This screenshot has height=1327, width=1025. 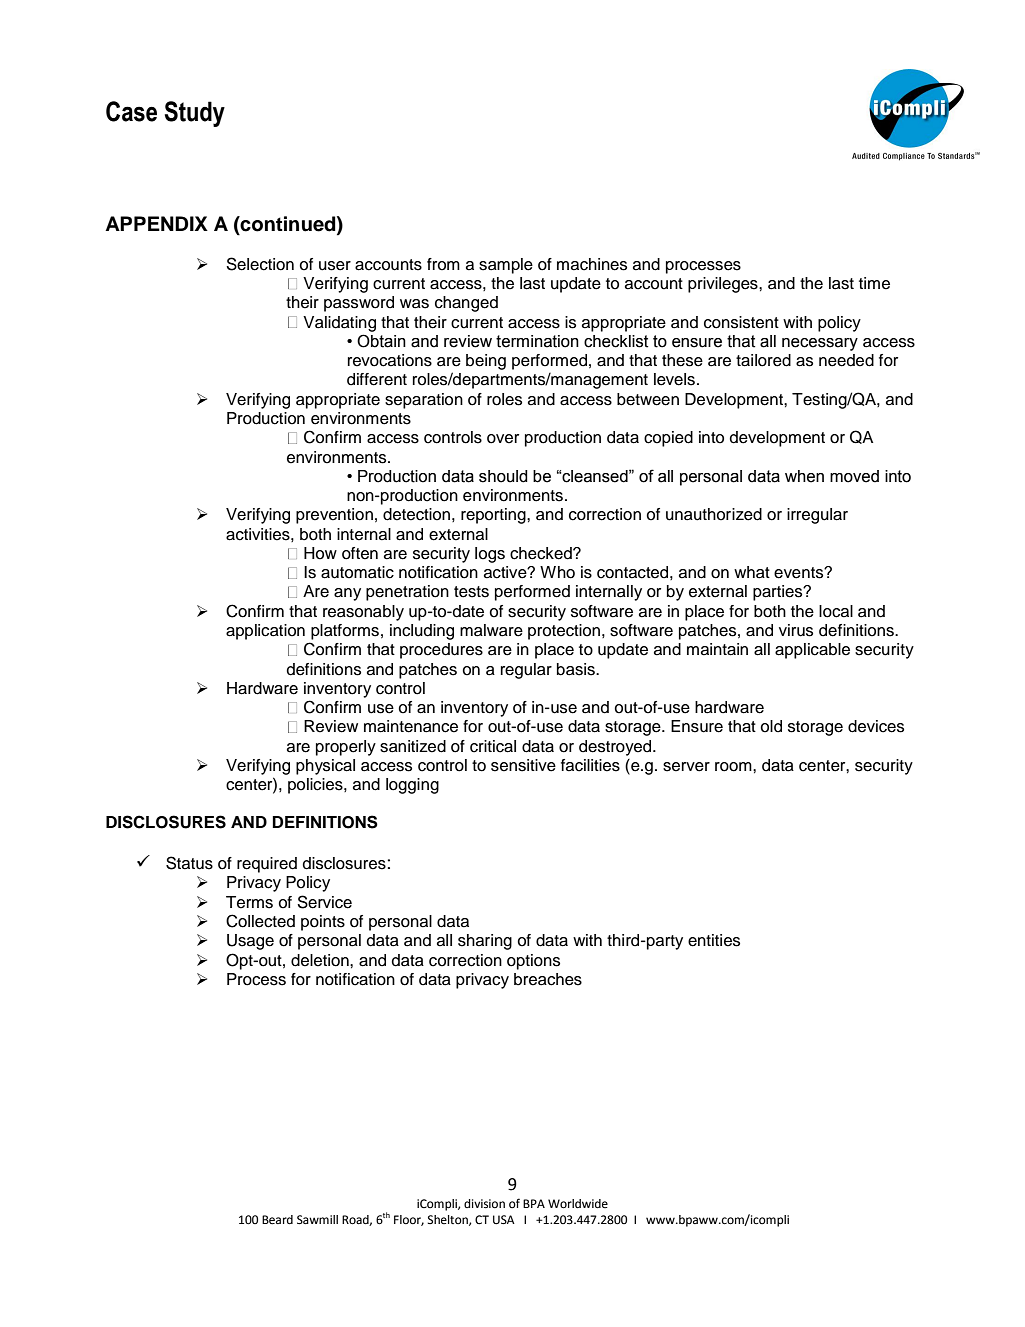 I want to click on Usage, so click(x=250, y=942).
